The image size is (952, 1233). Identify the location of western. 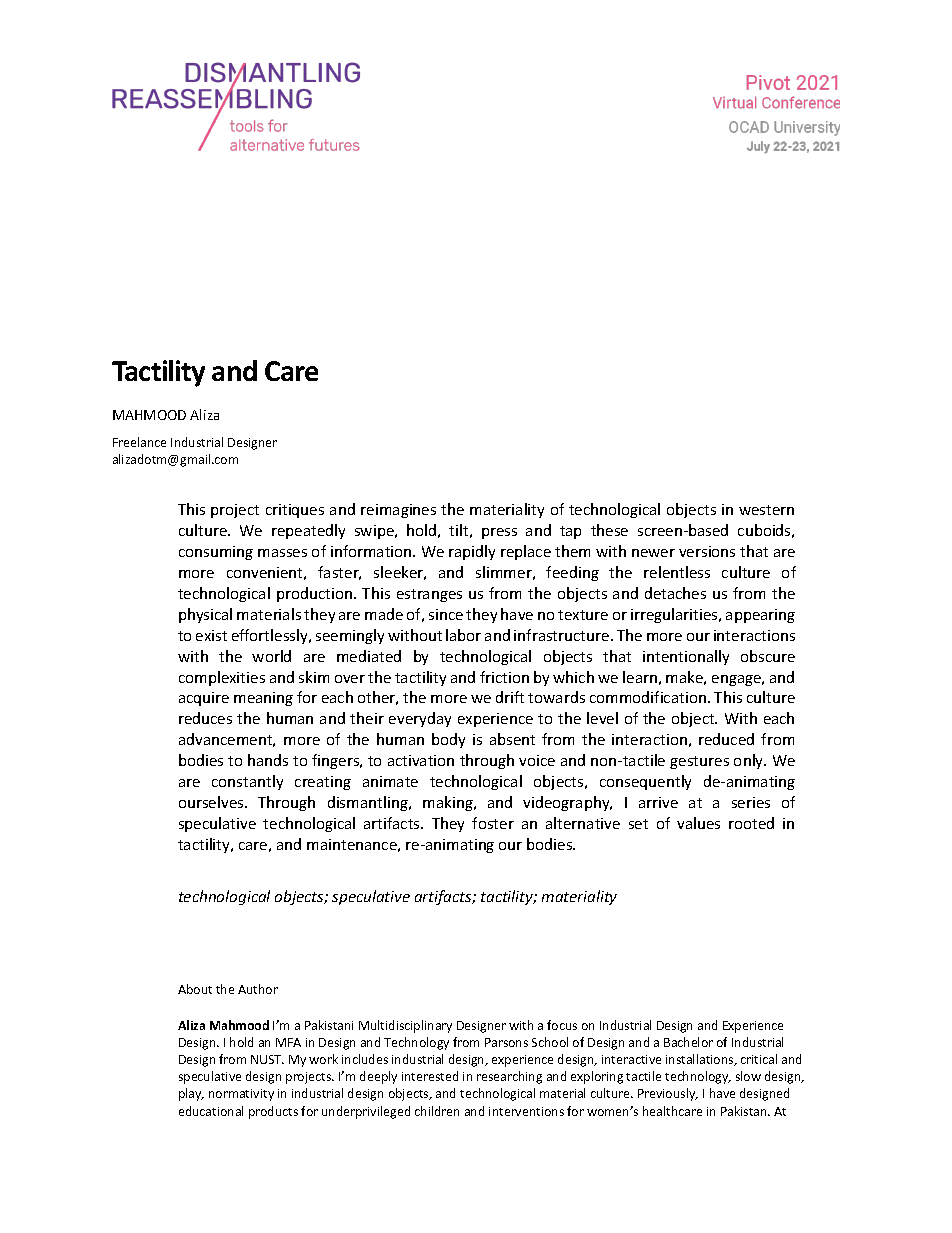
(766, 510).
